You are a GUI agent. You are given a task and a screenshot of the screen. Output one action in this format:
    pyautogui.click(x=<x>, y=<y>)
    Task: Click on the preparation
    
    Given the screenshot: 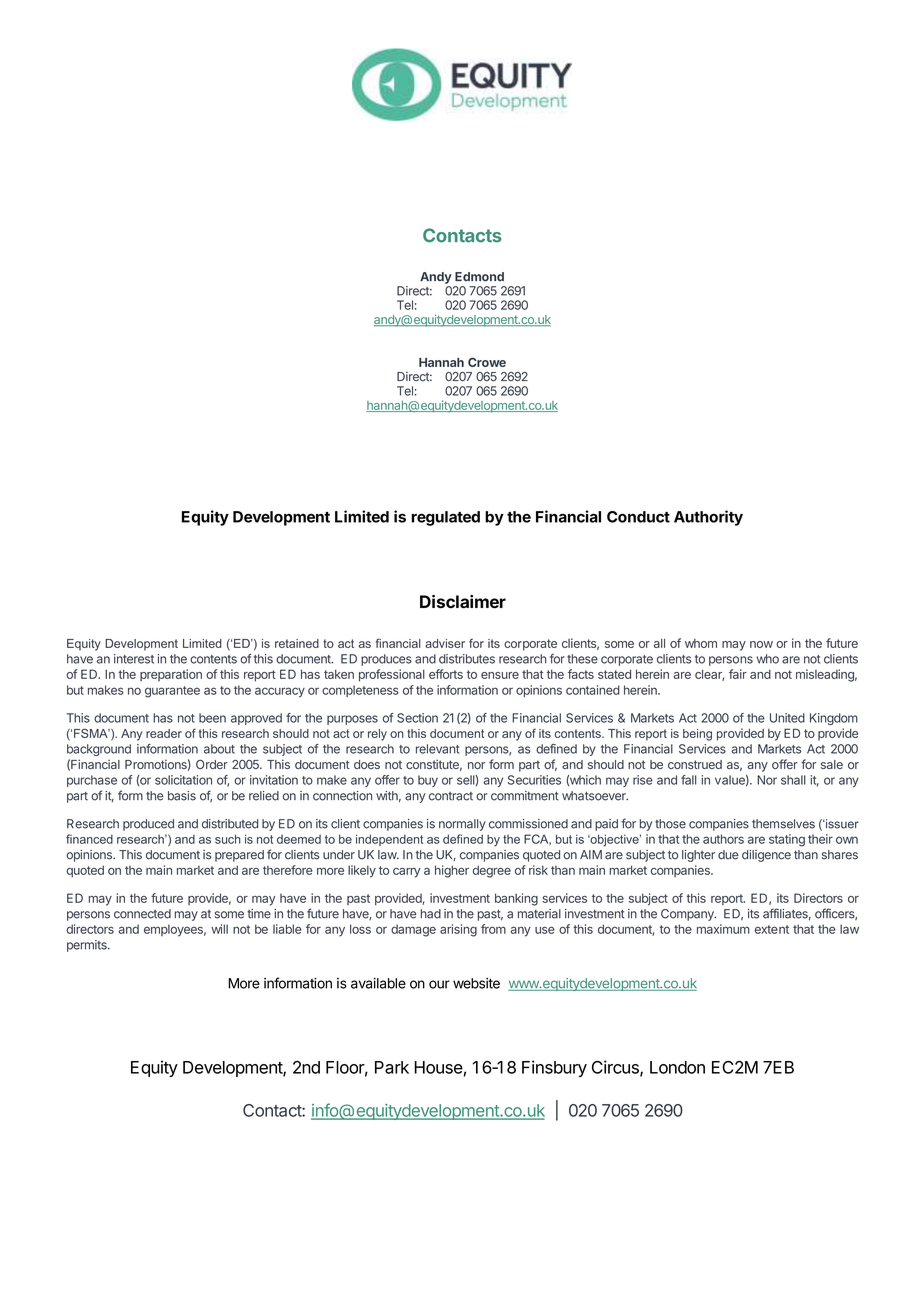 What is the action you would take?
    pyautogui.click(x=171, y=675)
